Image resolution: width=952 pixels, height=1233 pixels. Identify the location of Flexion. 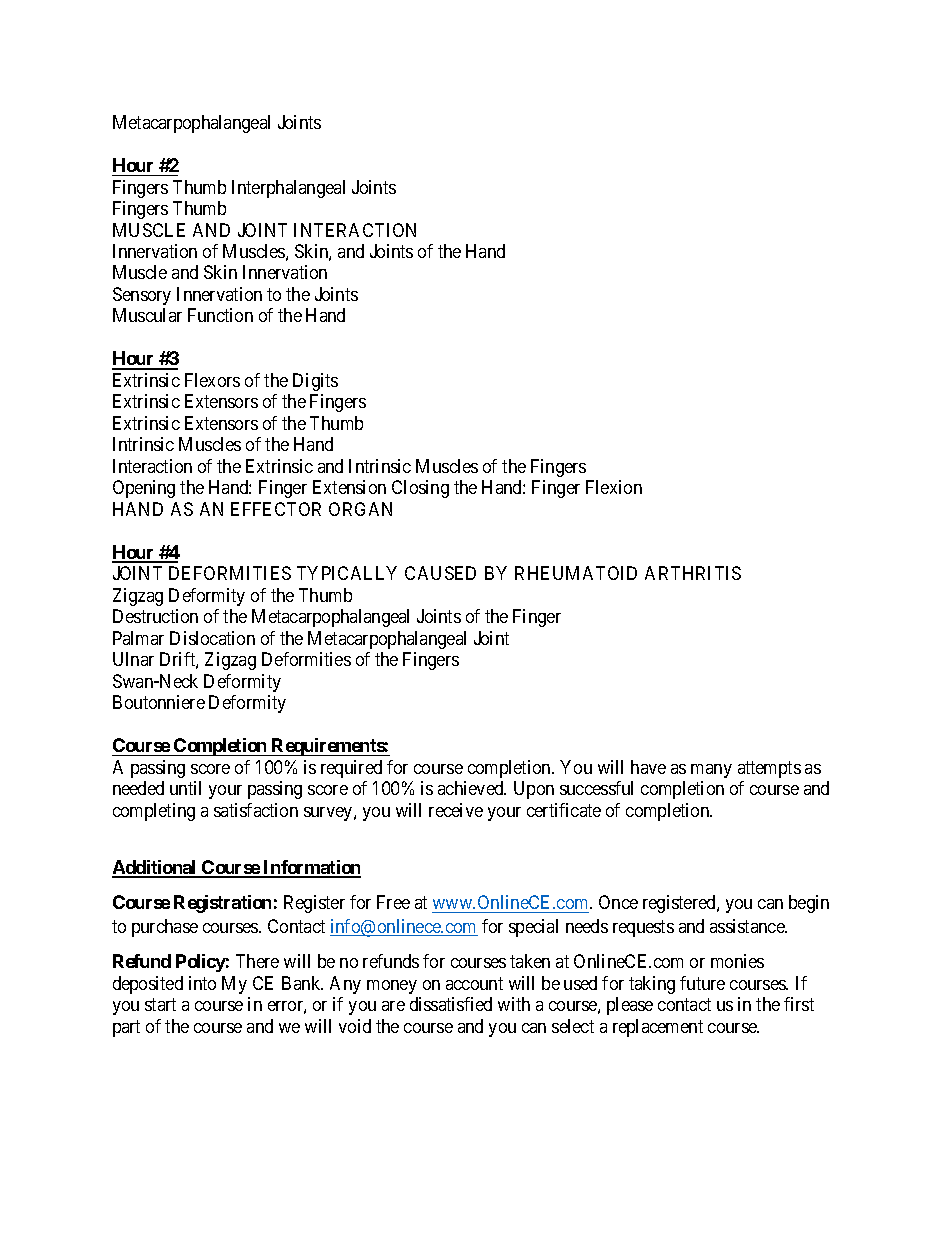
(614, 487).
